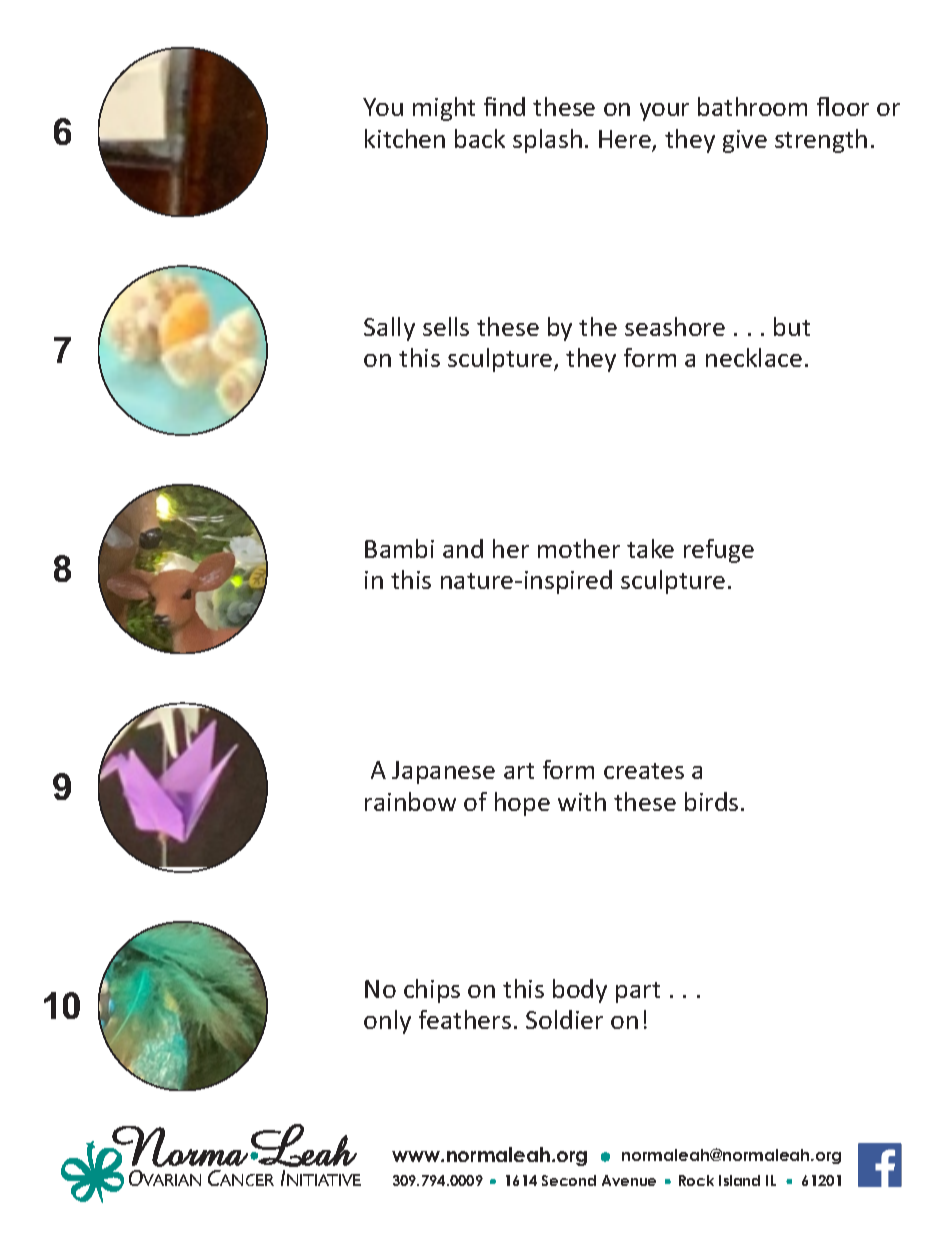 The width and height of the screenshot is (952, 1233). What do you see at coordinates (582, 801) in the screenshot?
I see `with` at bounding box center [582, 801].
